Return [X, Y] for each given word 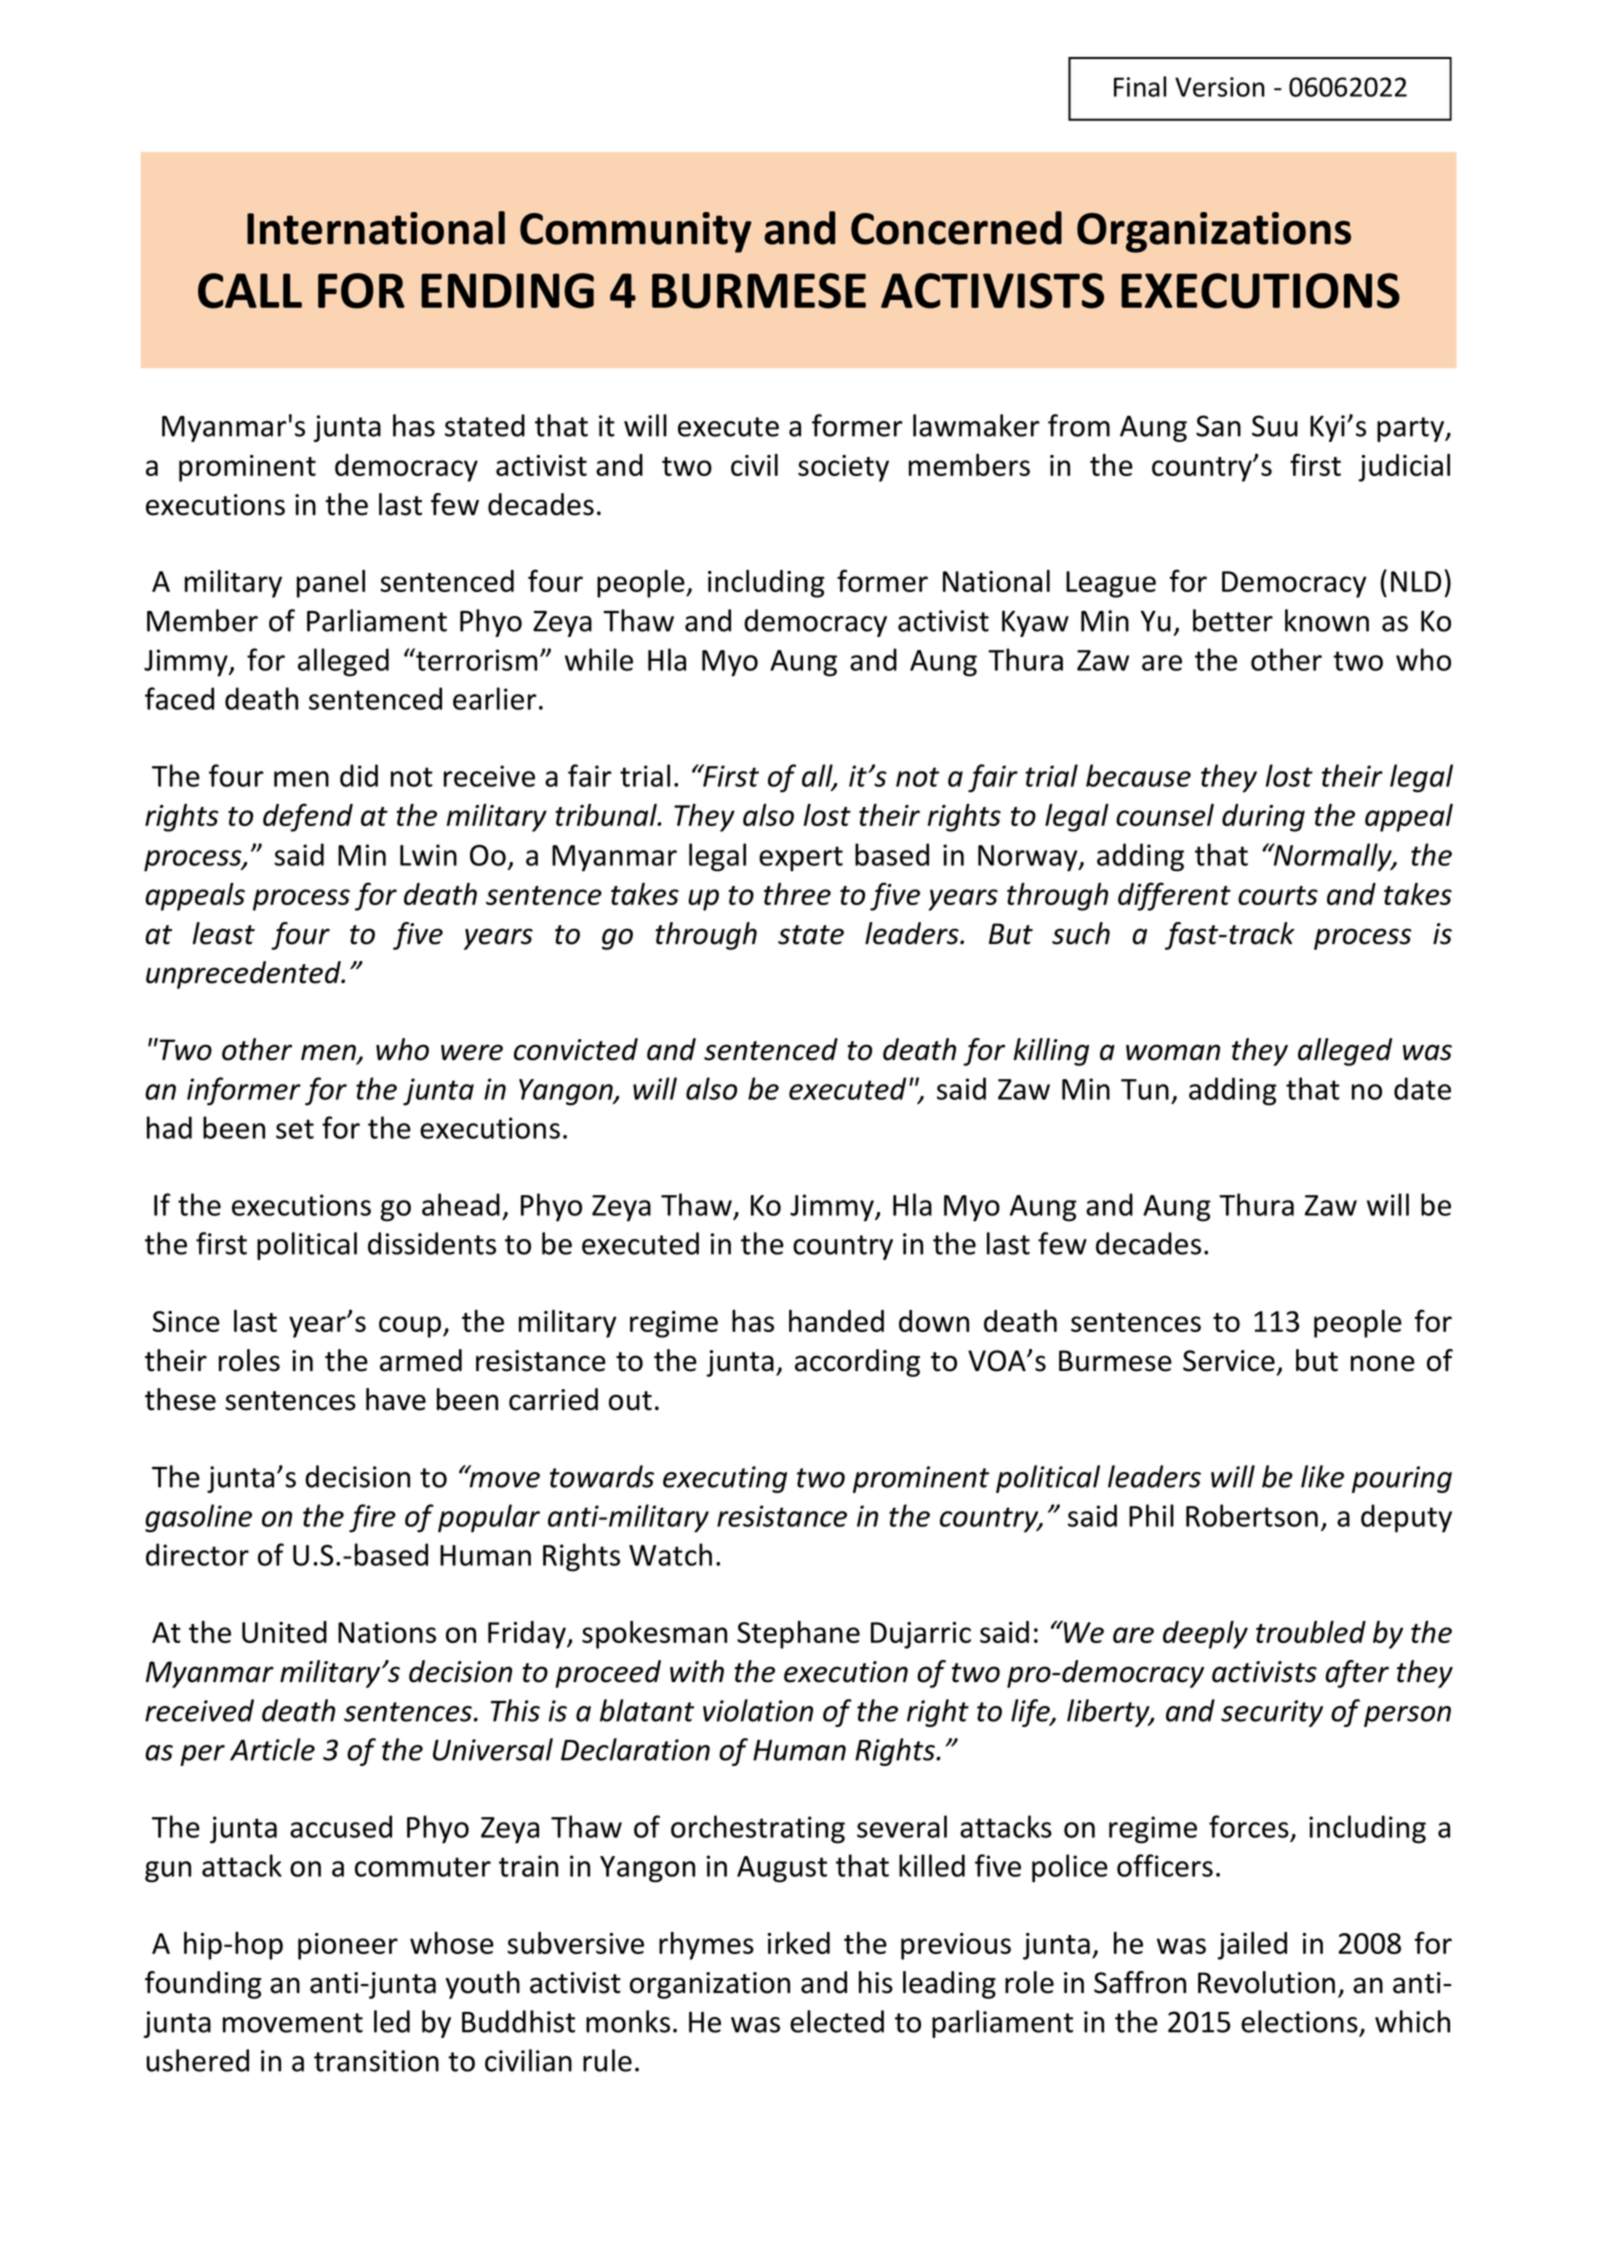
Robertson [1252, 1515]
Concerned [956, 228]
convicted [576, 1049]
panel [331, 584]
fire [372, 1518]
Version [1220, 87]
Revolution [1266, 1982]
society [843, 468]
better [1233, 620]
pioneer [348, 1946]
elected [837, 2021]
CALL [250, 291]
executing [725, 1479]
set [295, 1129]
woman [1173, 1052]
